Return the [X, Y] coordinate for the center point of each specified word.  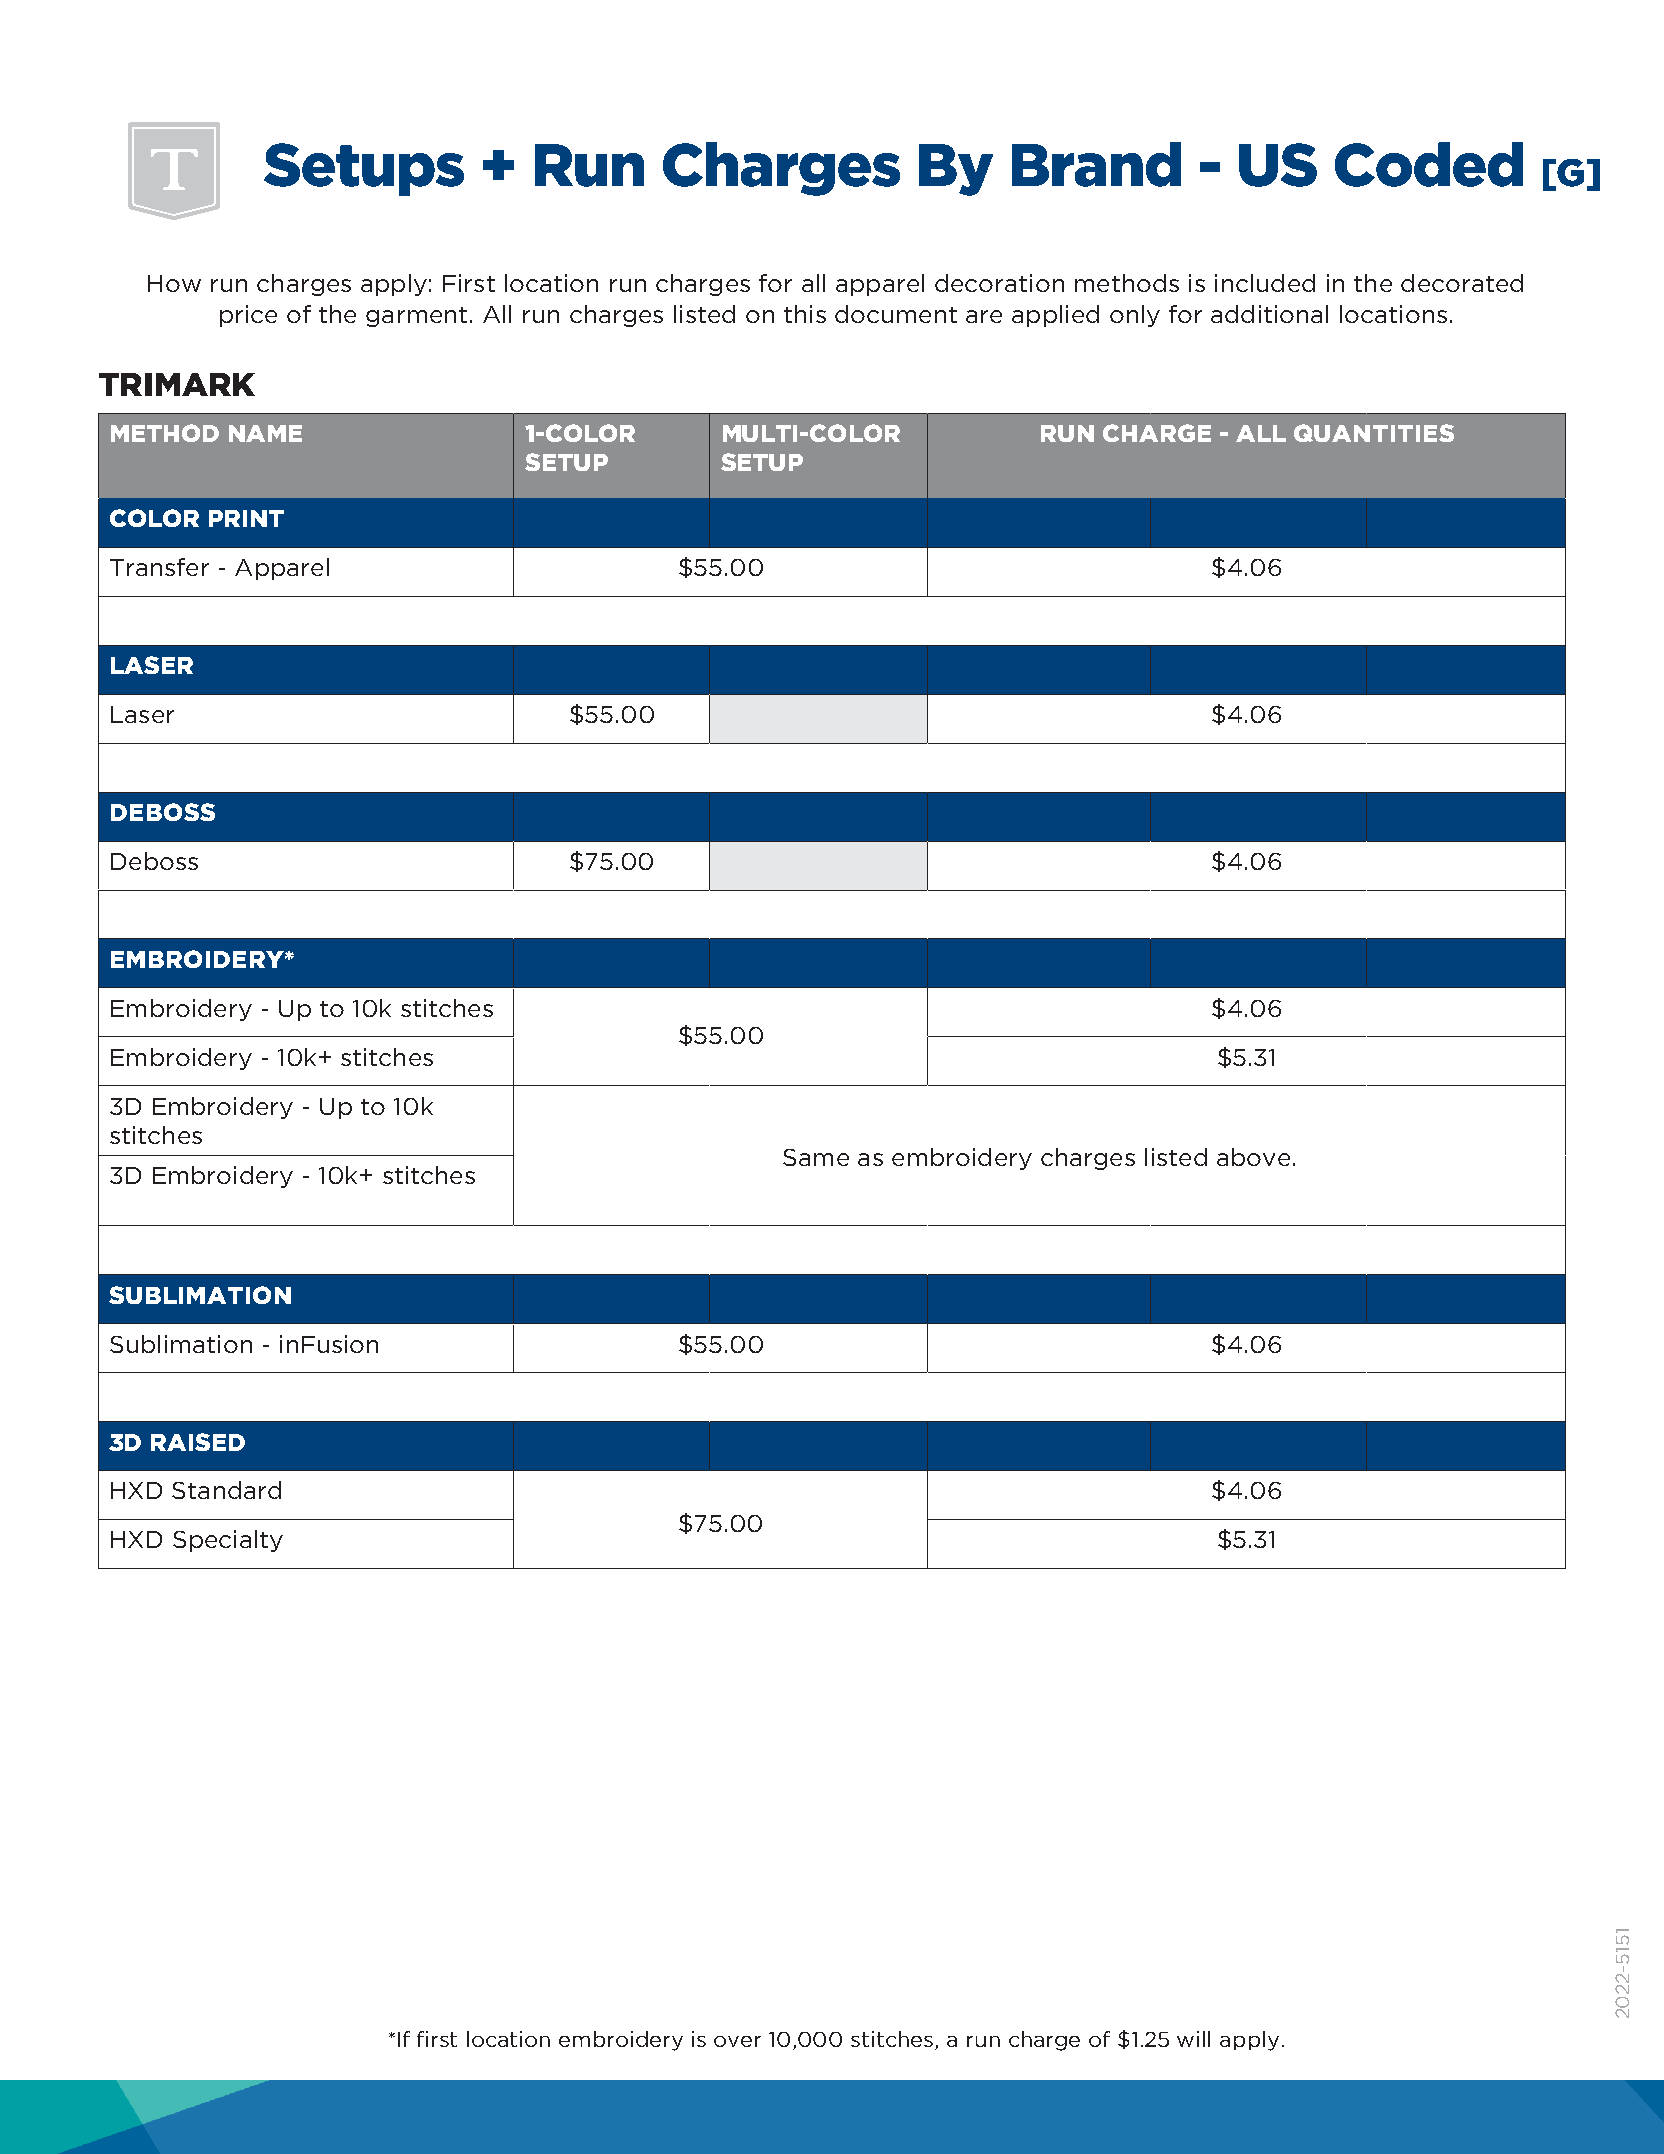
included [1265, 283]
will [1193, 2039]
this [805, 314]
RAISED [198, 1442]
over [737, 2041]
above [1253, 1157]
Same [816, 1157]
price [248, 316]
